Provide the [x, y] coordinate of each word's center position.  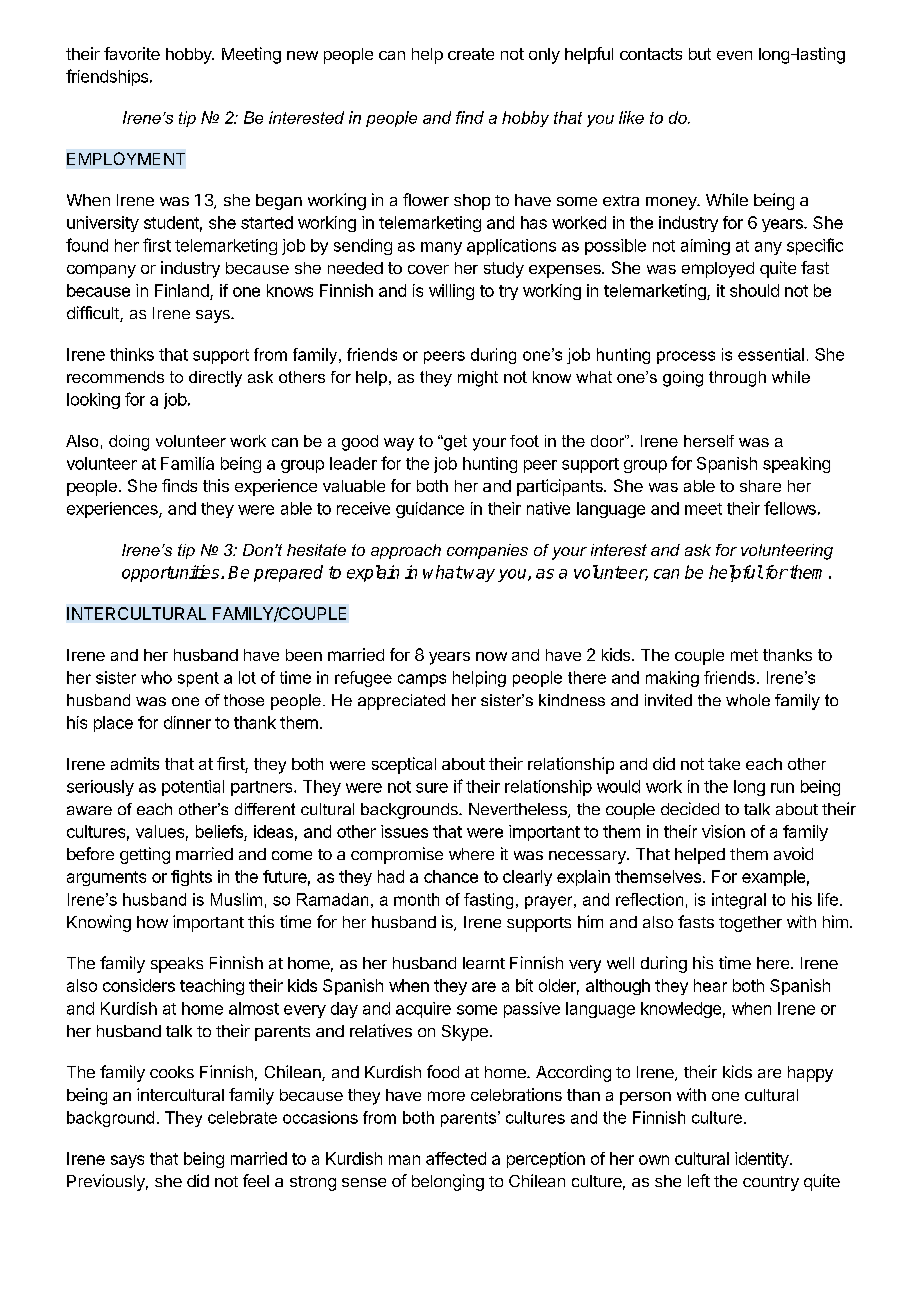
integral [739, 901]
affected [456, 1158]
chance [451, 876]
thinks [132, 354]
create [471, 54]
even [734, 55]
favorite [132, 53]
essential [771, 354]
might [478, 379]
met [744, 655]
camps [422, 680]
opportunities [172, 573]
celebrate [242, 1117]
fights [191, 878]
